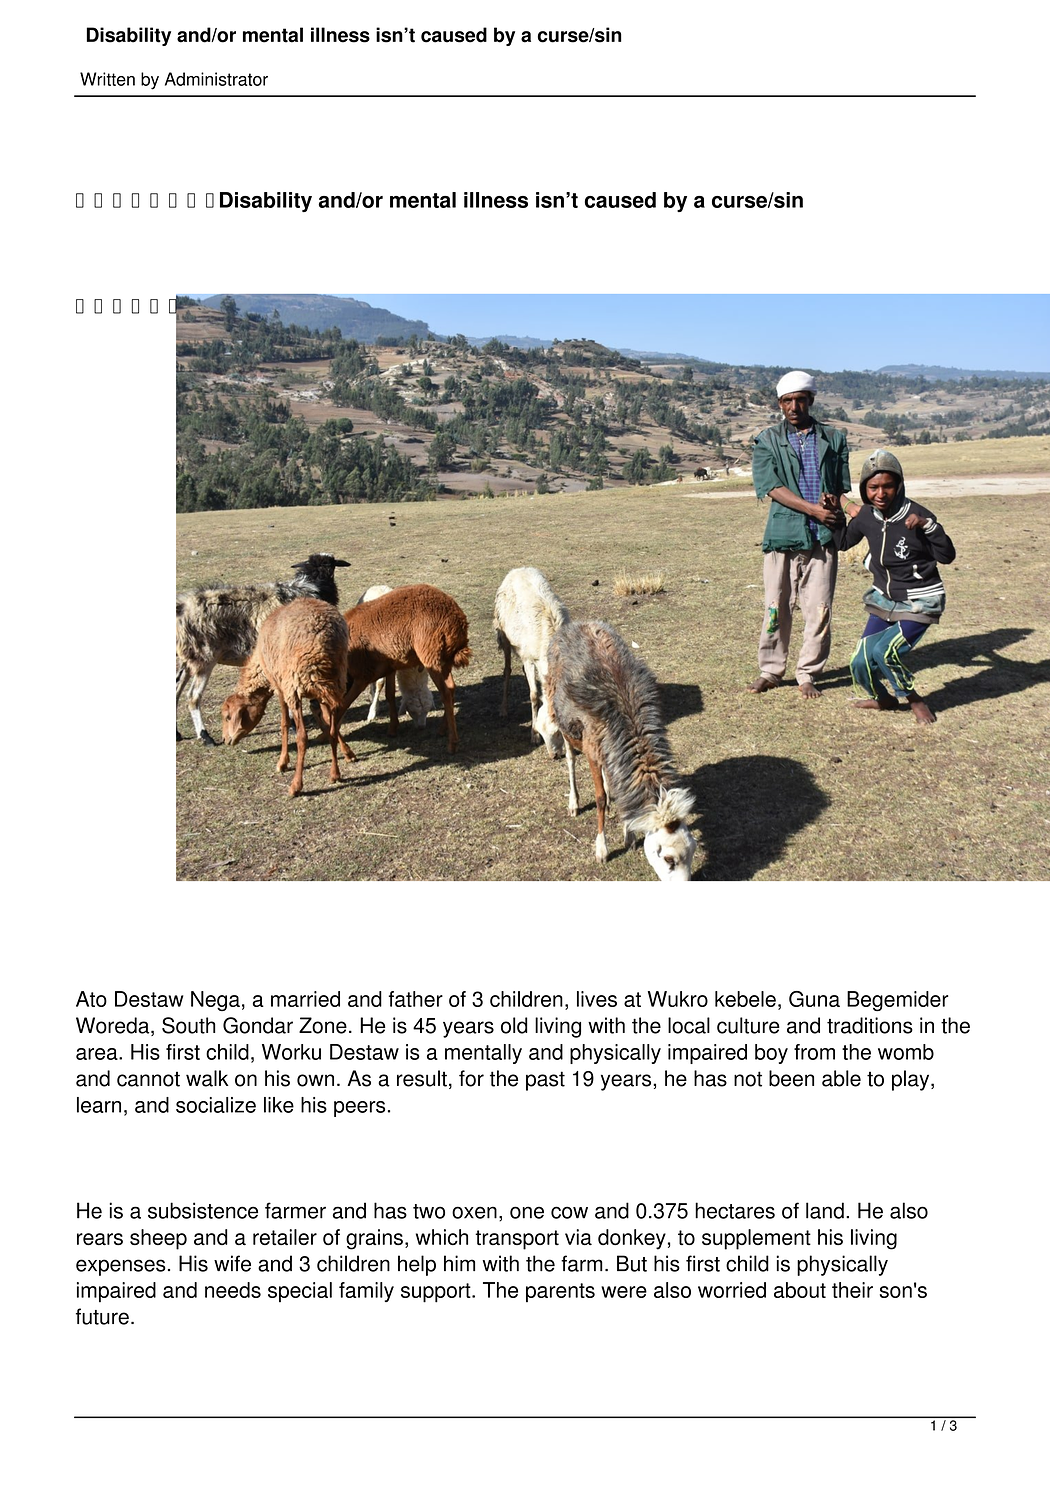 The image size is (1050, 1485). What do you see at coordinates (216, 79) in the image?
I see `Administrator` at bounding box center [216, 79].
